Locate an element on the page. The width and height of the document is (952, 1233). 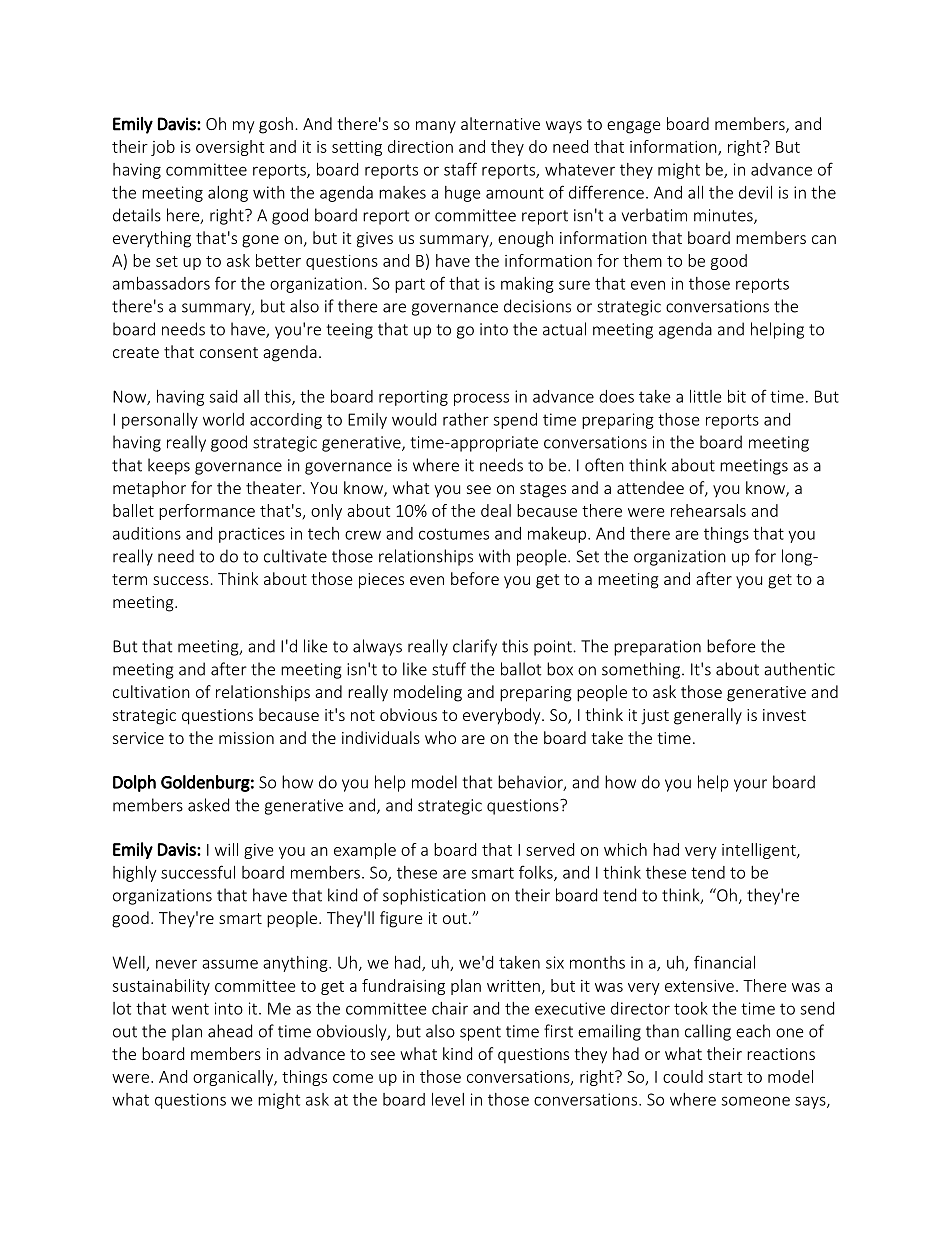
your is located at coordinates (750, 785).
